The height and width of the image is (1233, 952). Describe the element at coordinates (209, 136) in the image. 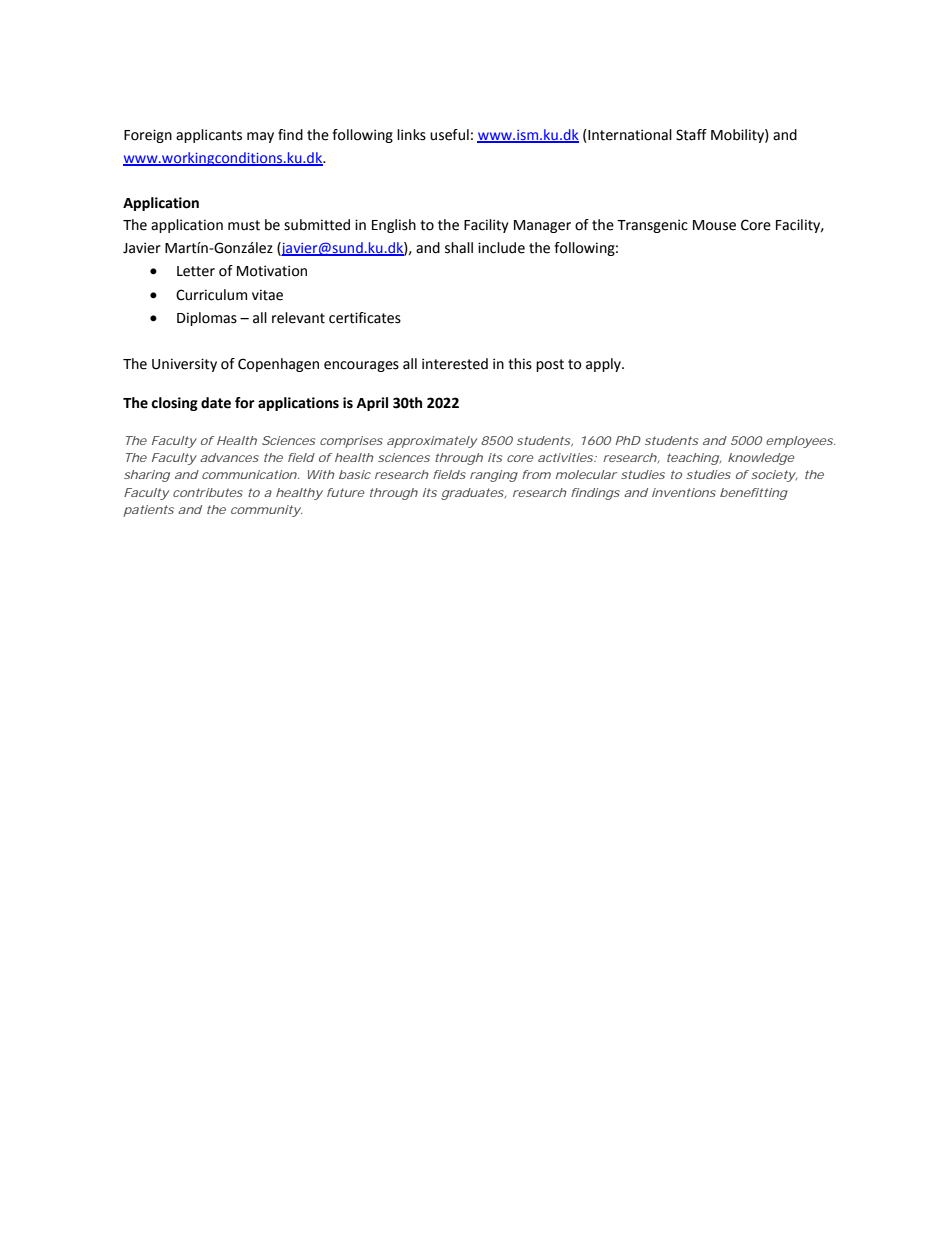

I see `applicants` at that location.
